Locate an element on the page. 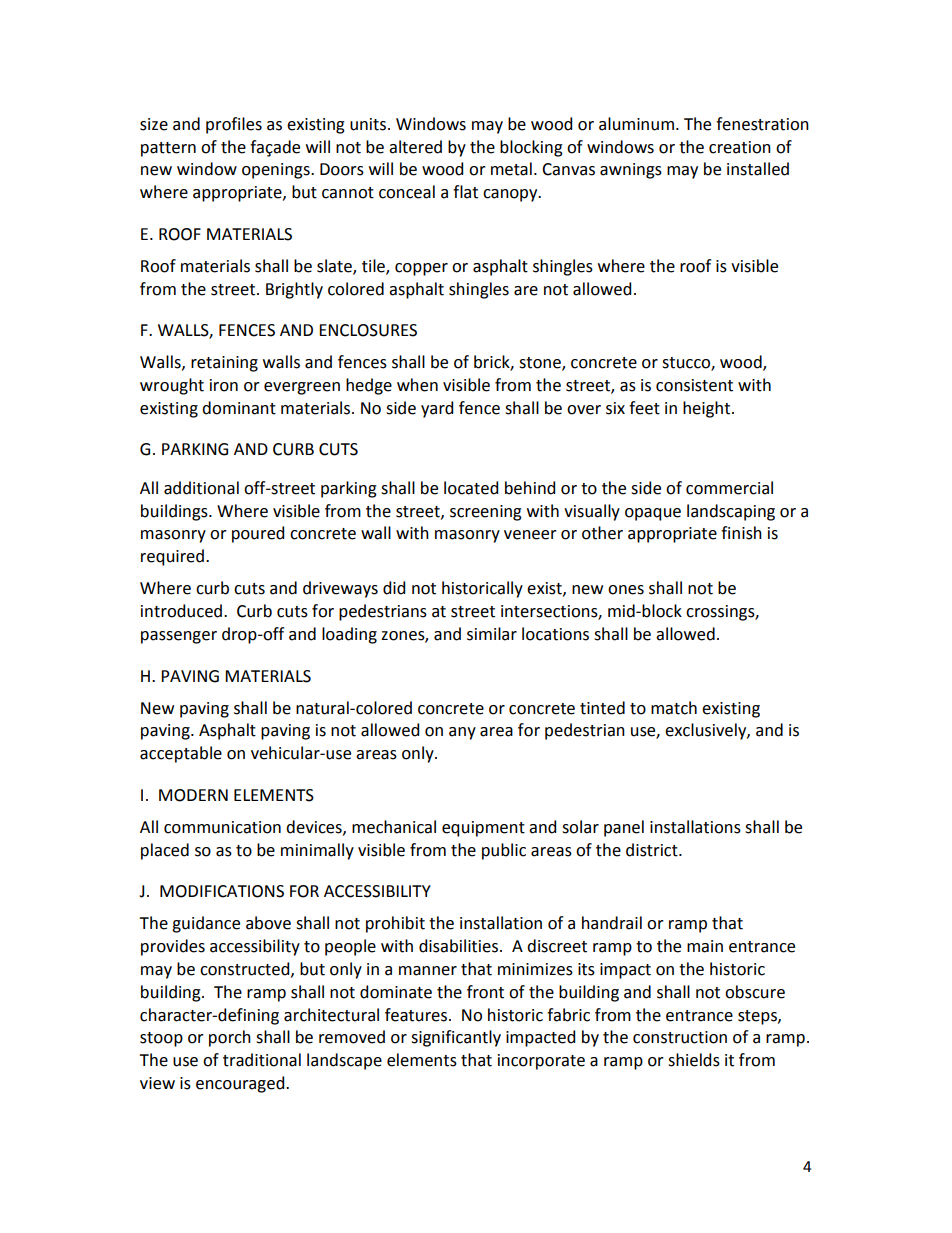 Image resolution: width=952 pixels, height=1233 pixels. any is located at coordinates (462, 733).
